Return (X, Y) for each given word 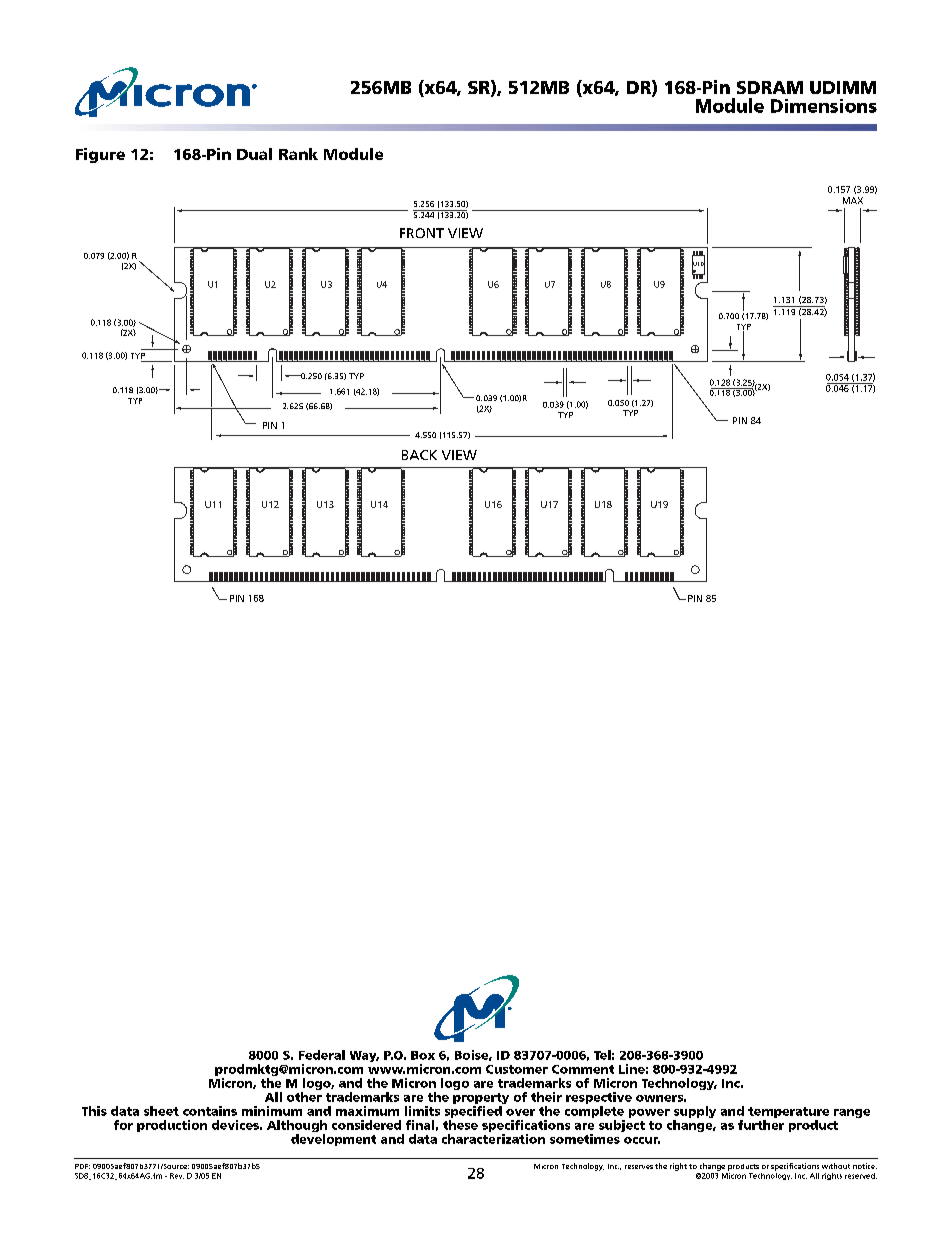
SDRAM (770, 87)
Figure (100, 155)
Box (423, 1055)
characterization (493, 1139)
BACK (419, 455)
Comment (583, 1069)
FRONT (422, 233)
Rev (177, 1176)
